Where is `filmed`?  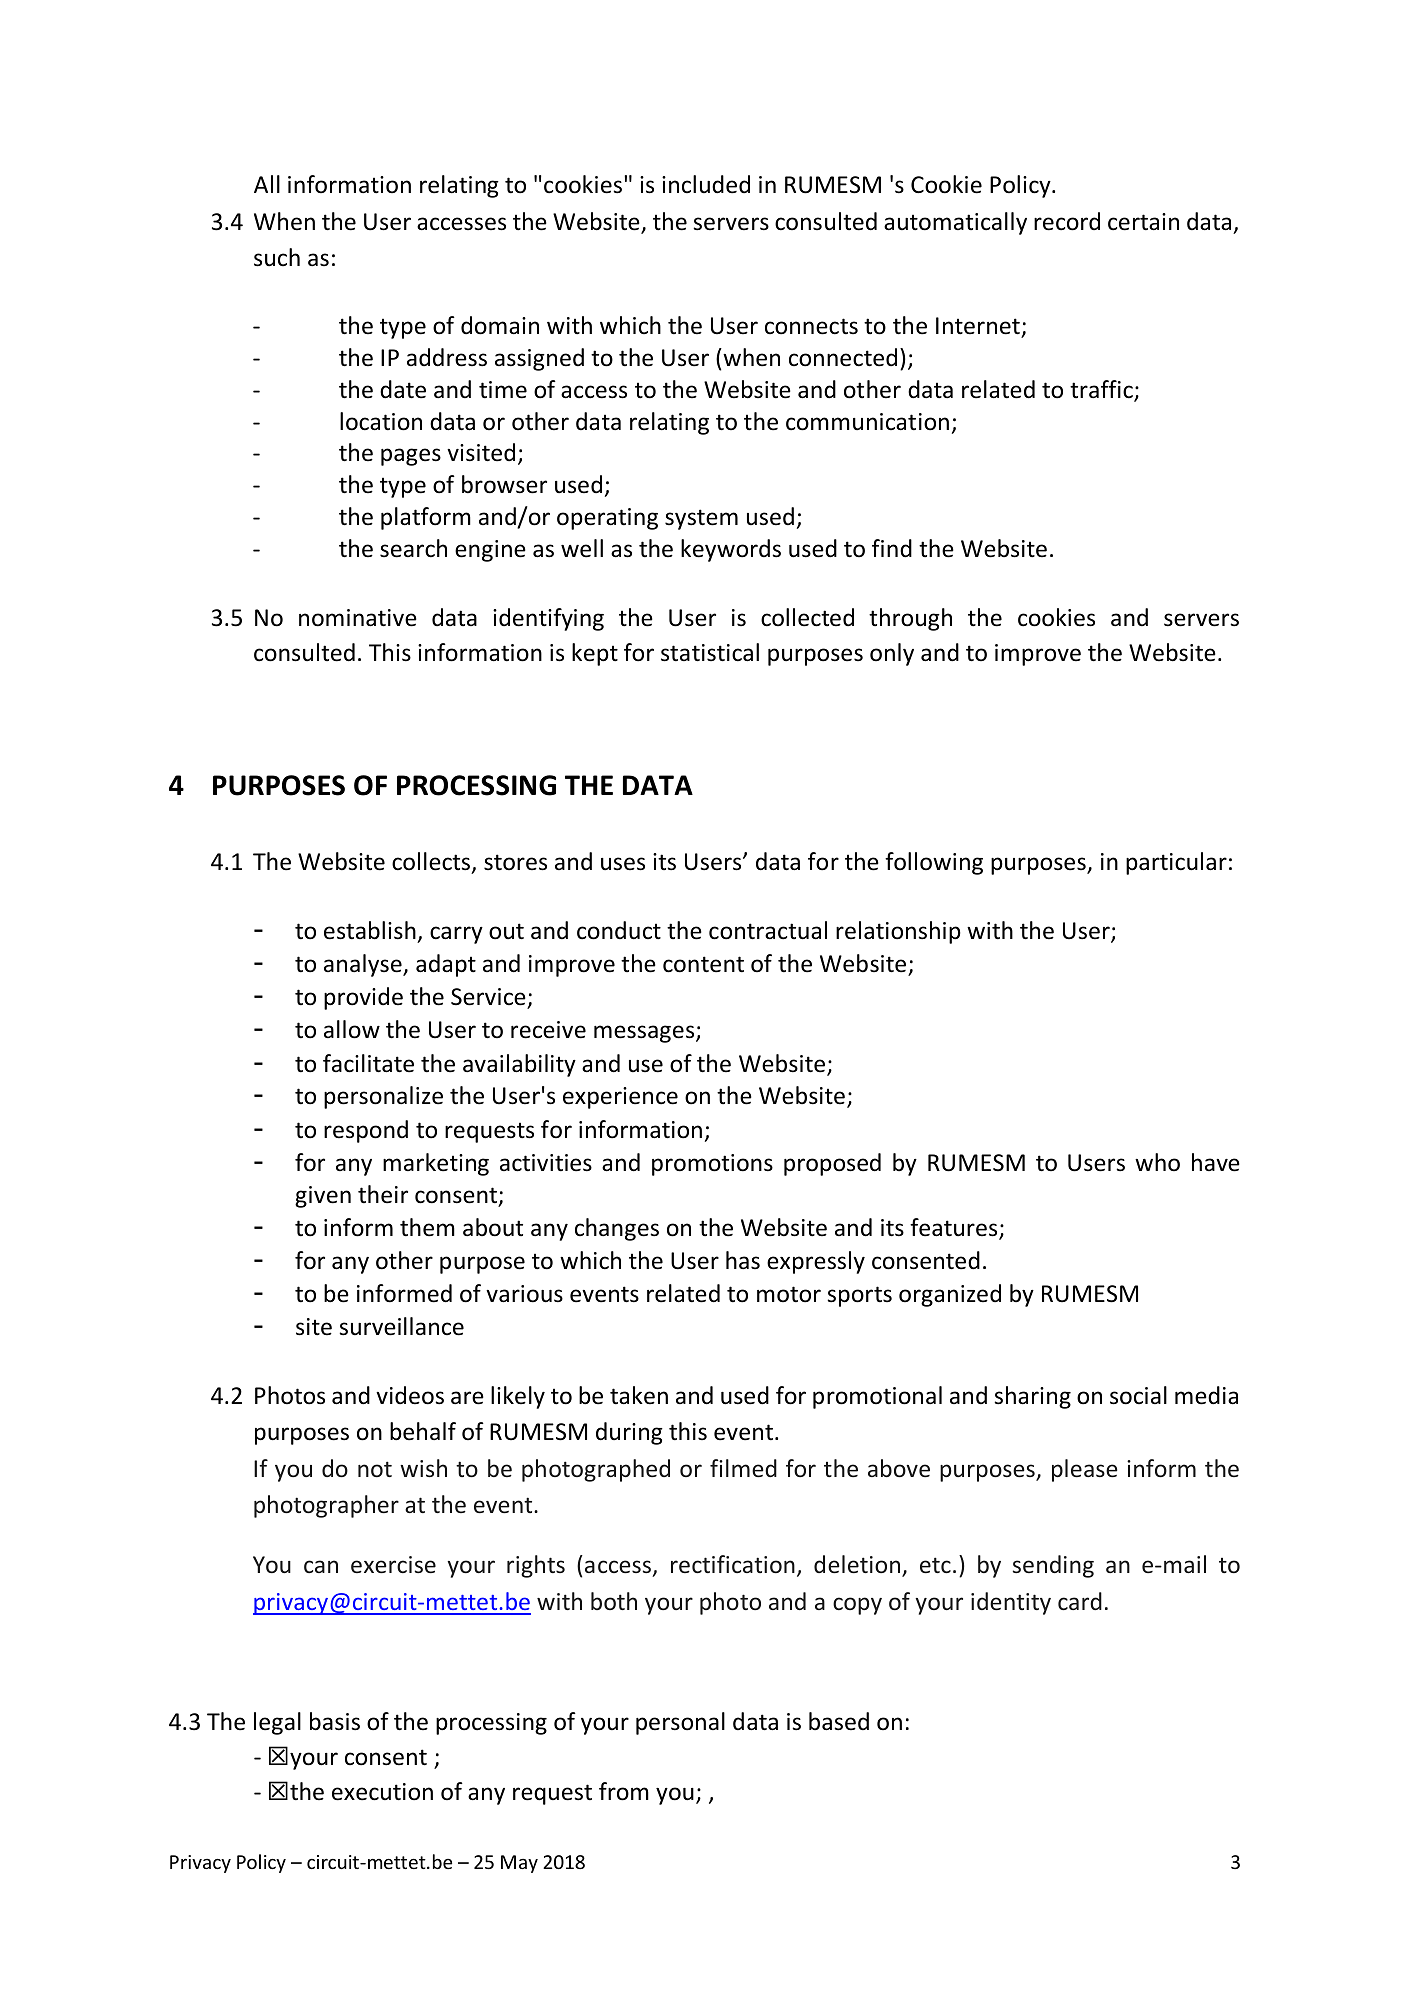 filmed is located at coordinates (743, 1468).
